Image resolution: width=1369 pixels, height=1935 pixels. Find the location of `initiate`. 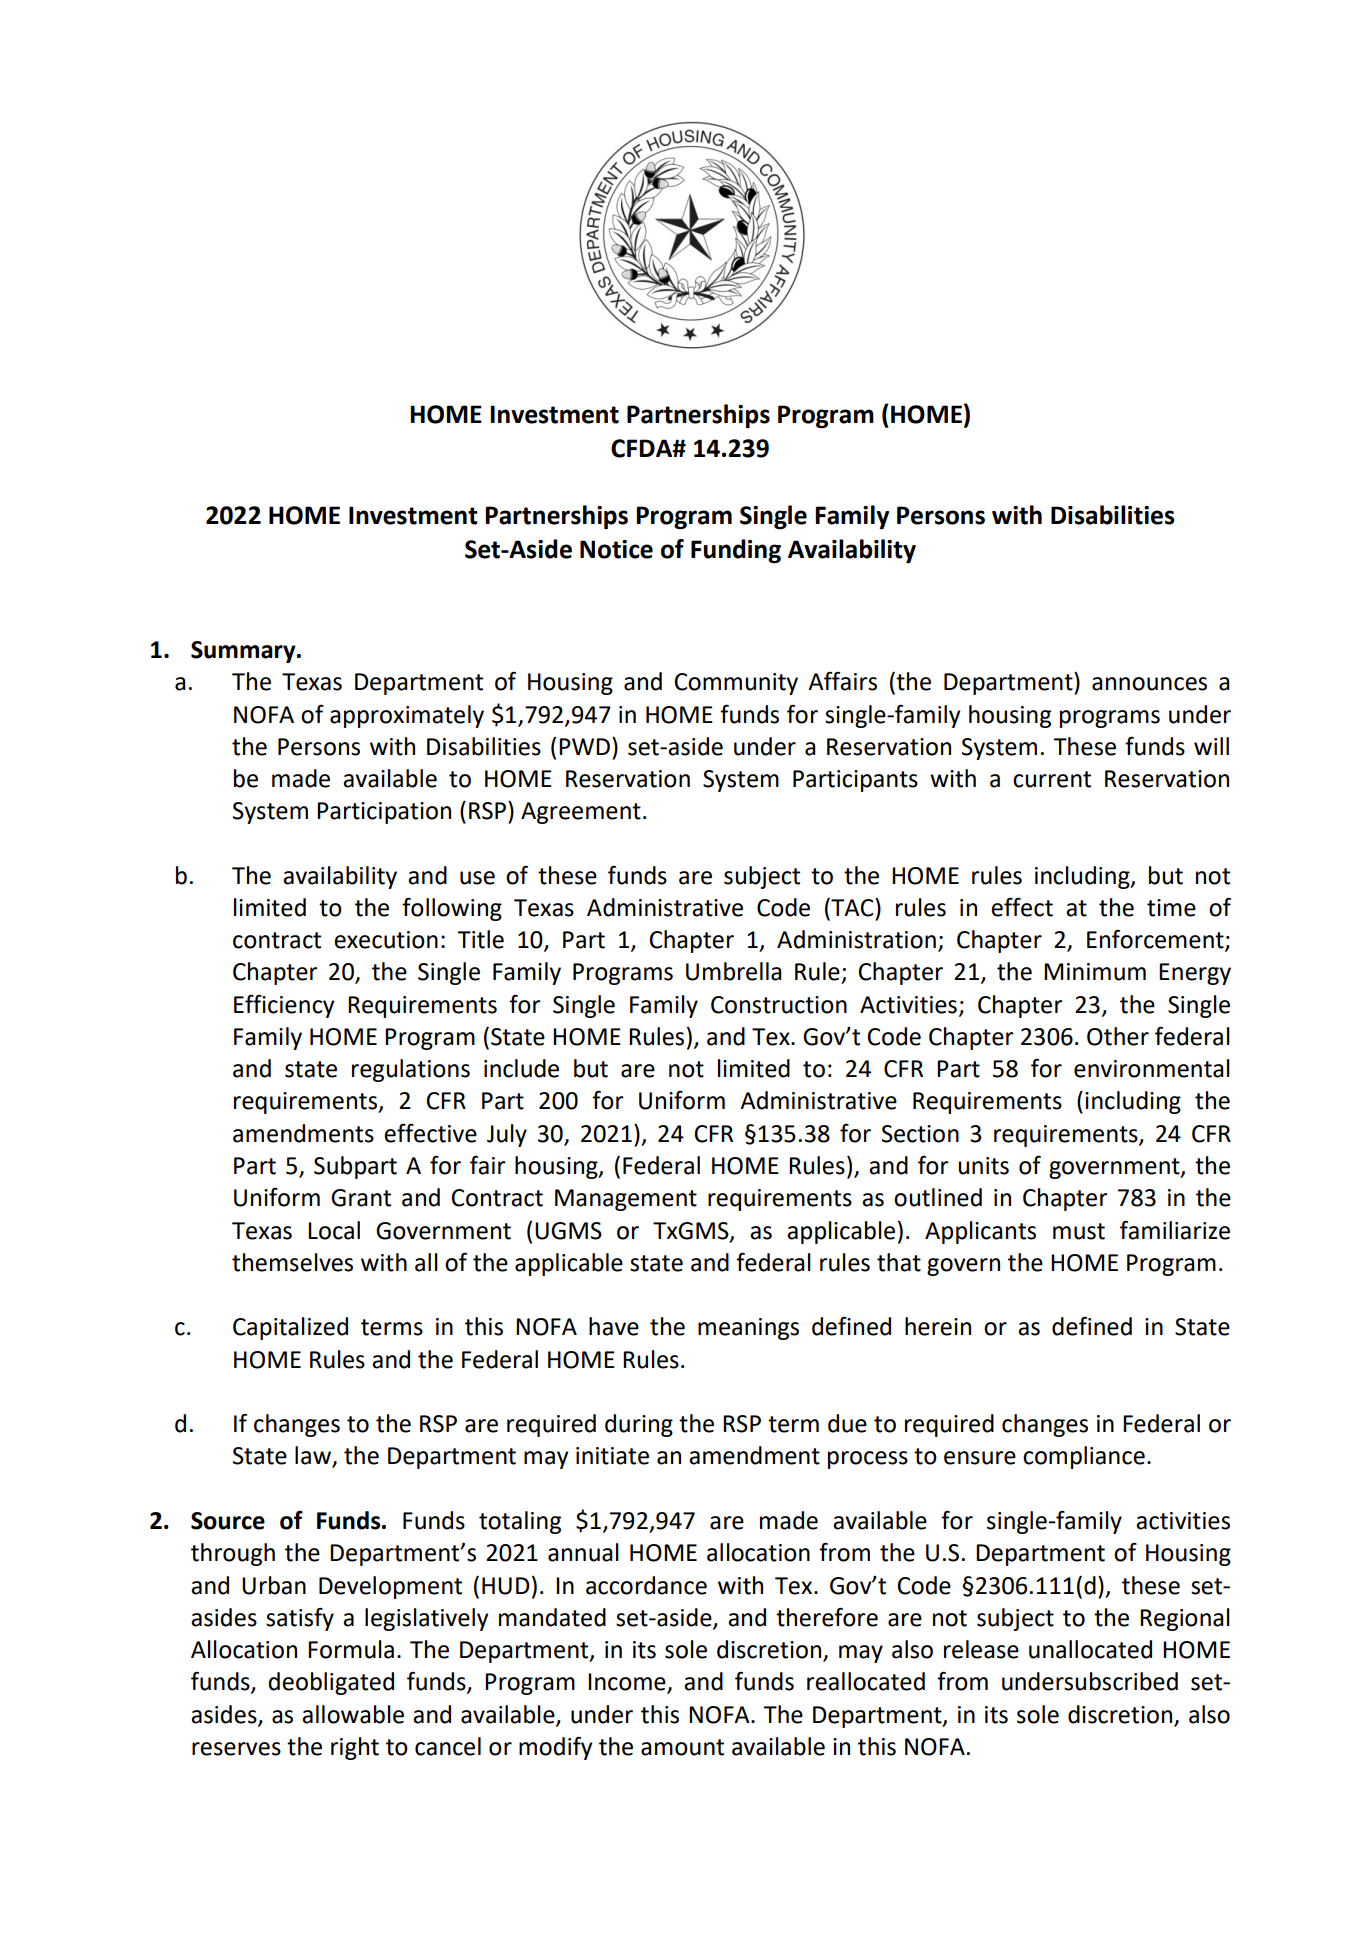

initiate is located at coordinates (612, 1456).
